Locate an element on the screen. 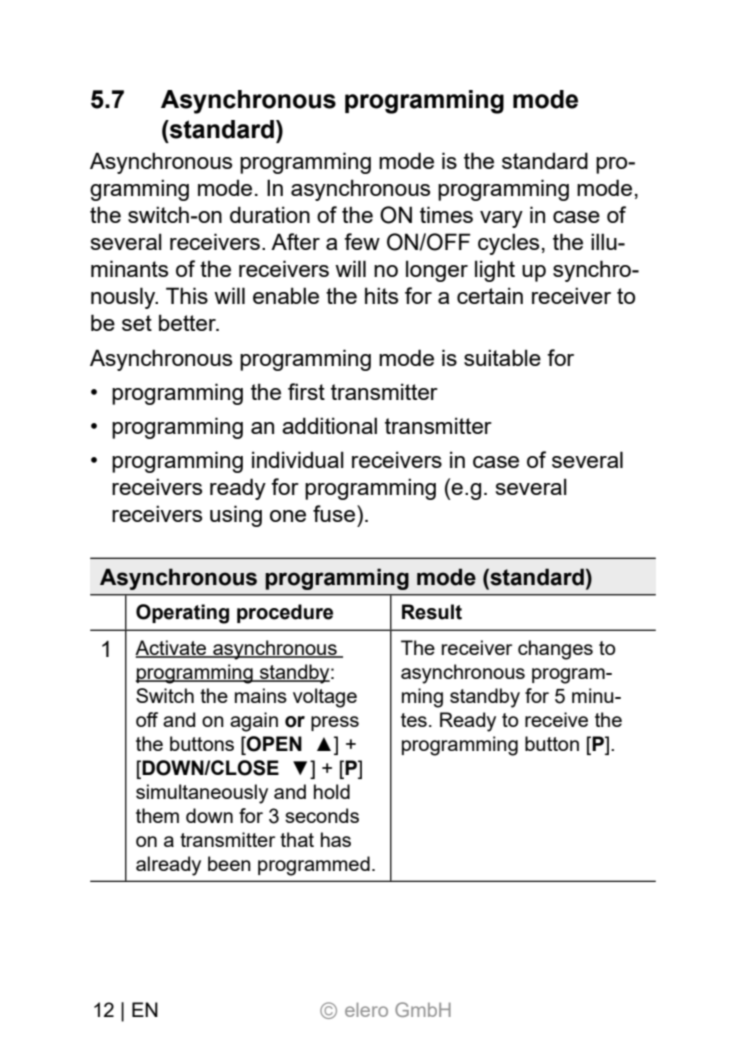 This screenshot has width=746, height=1051. suitable is located at coordinates (502, 357).
